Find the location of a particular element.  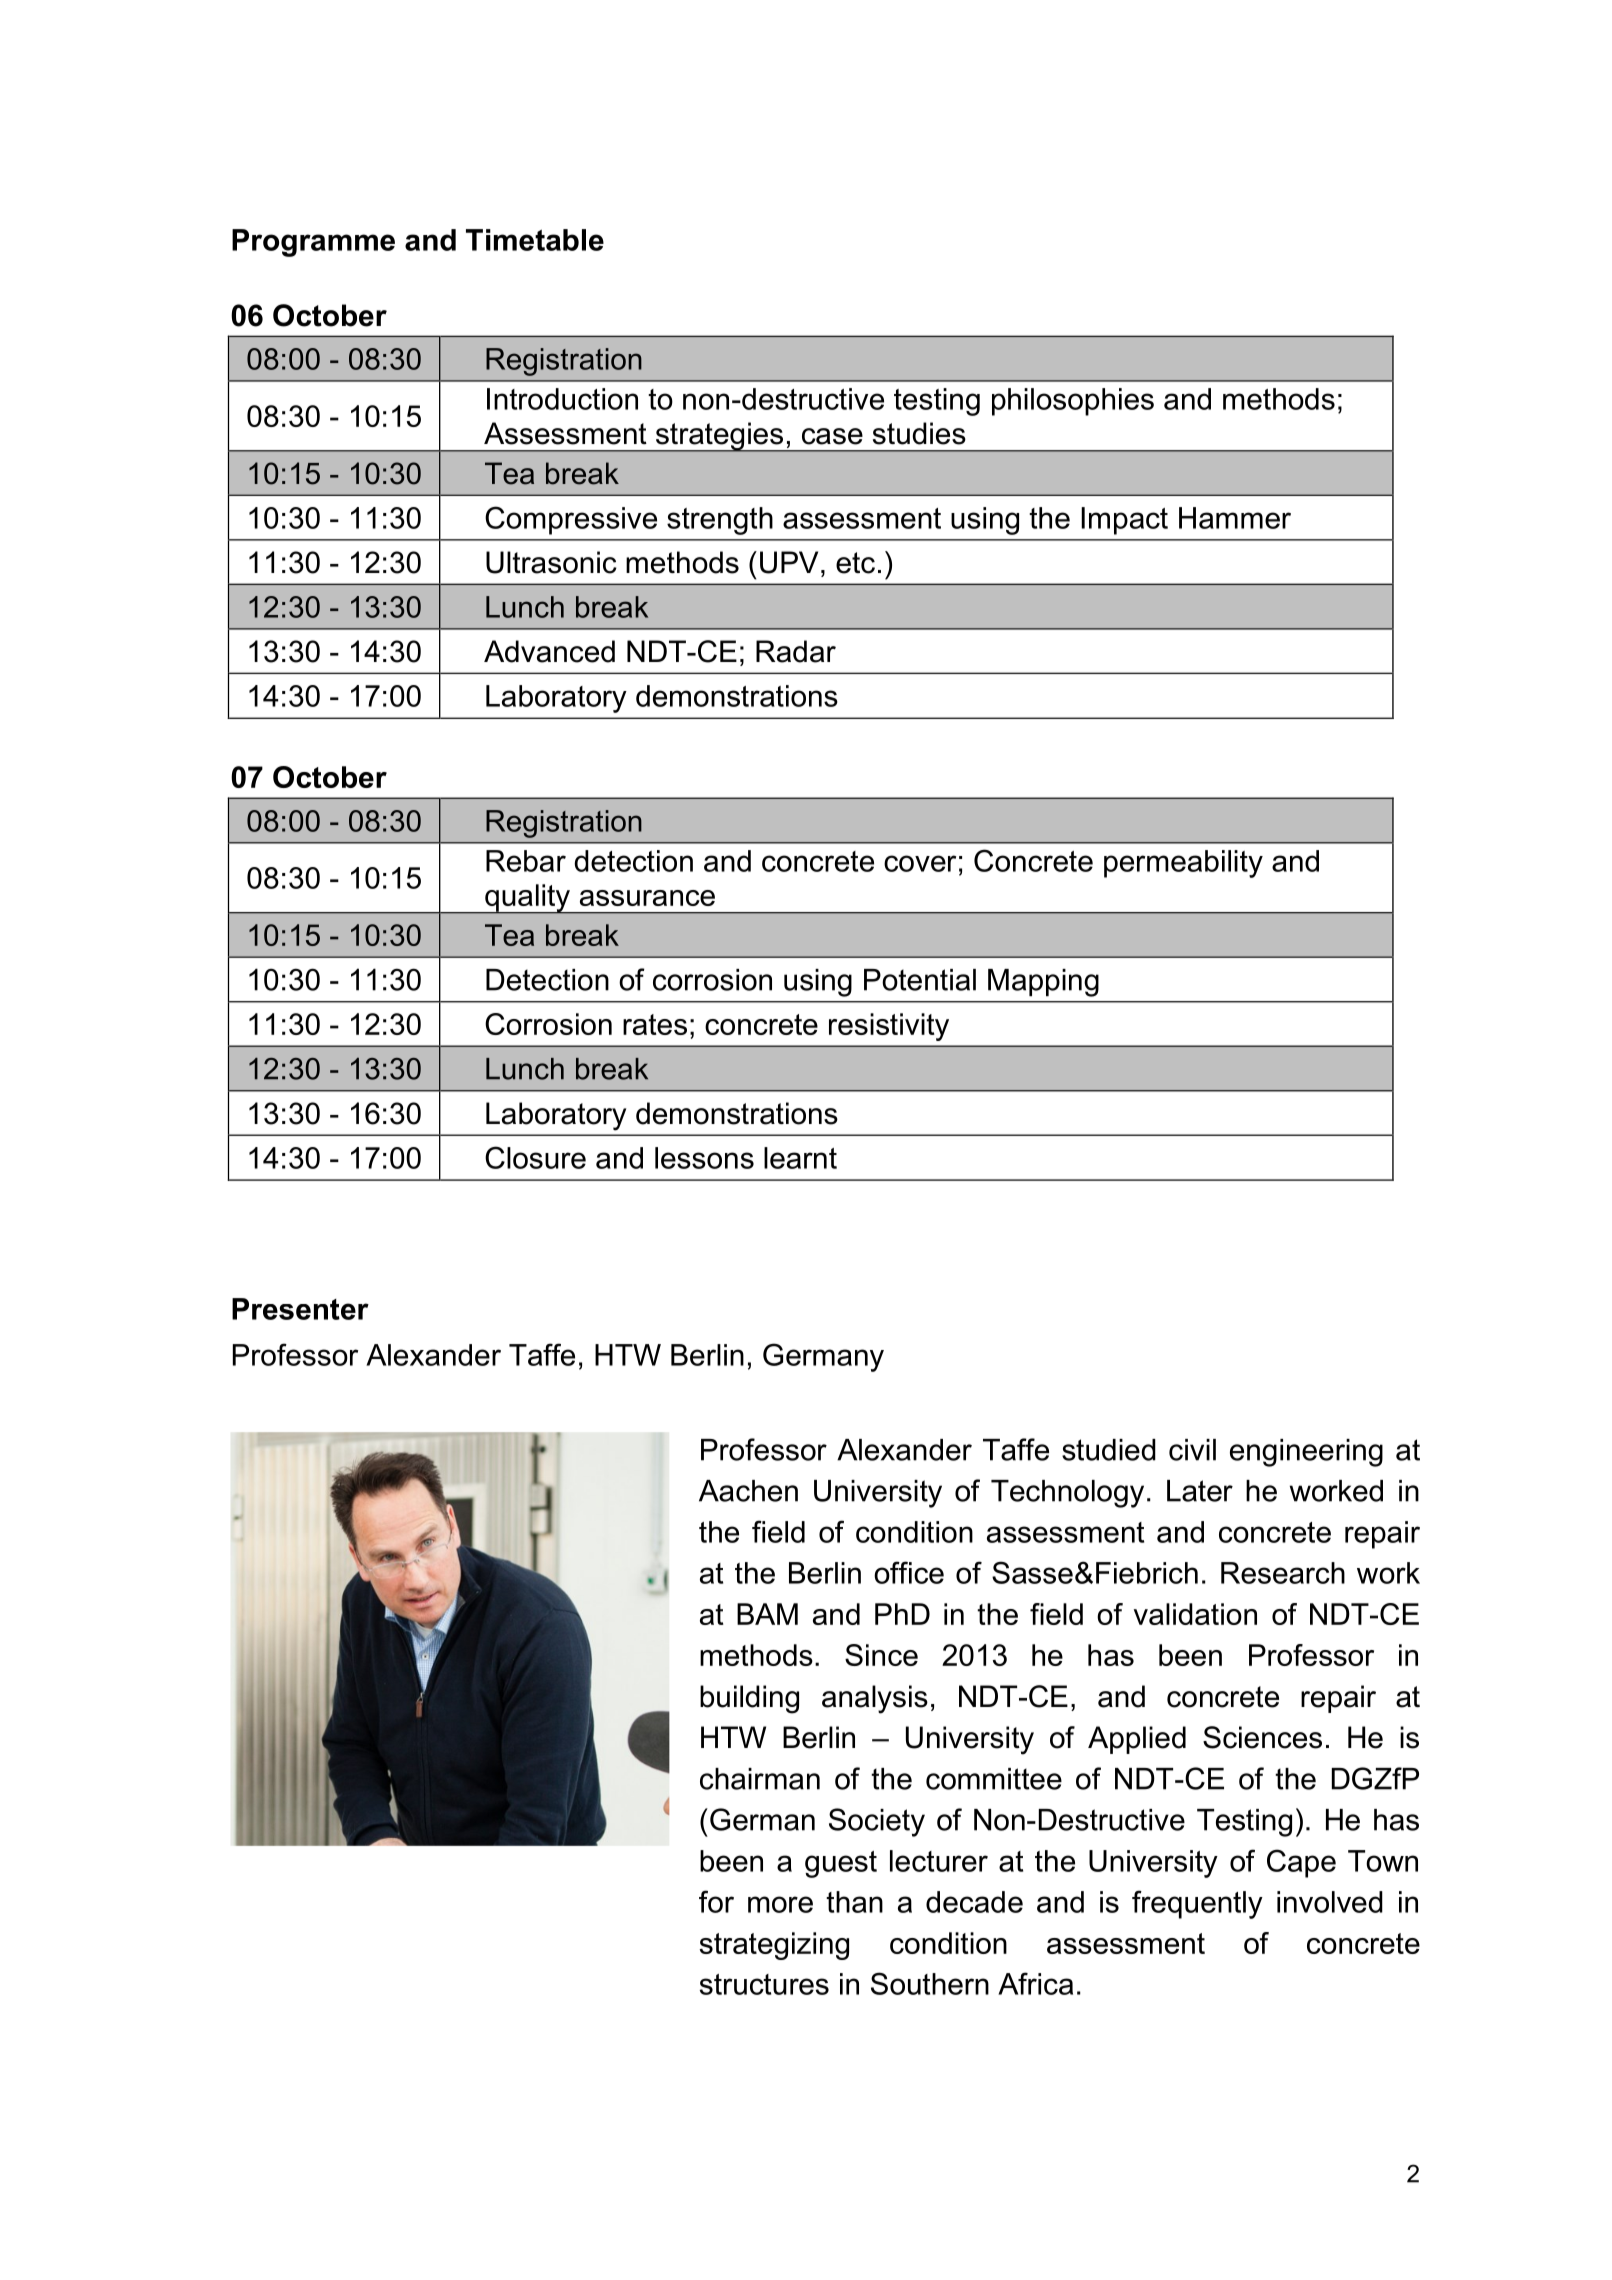

for is located at coordinates (716, 1901).
